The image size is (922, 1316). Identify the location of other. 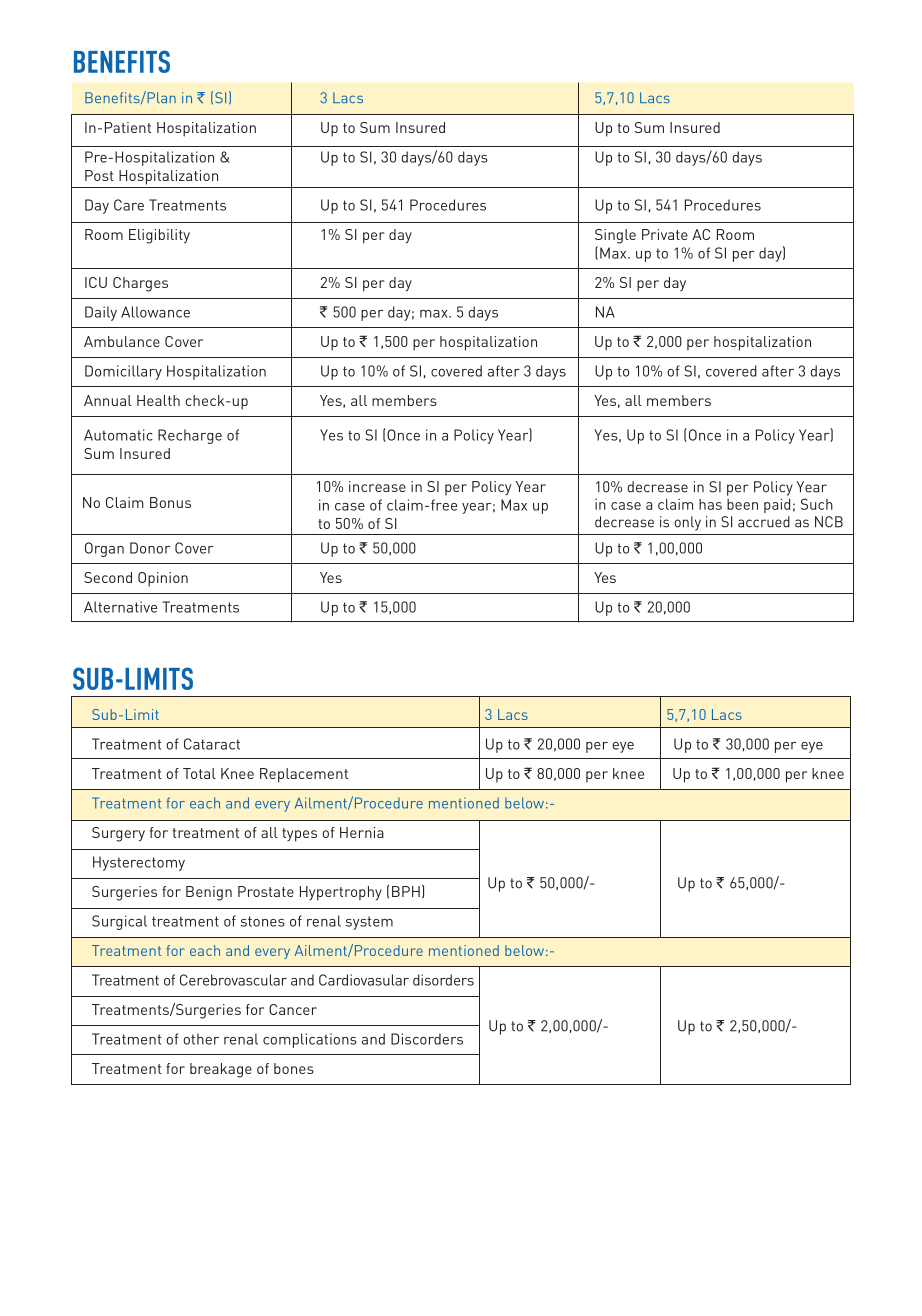
(201, 1039).
